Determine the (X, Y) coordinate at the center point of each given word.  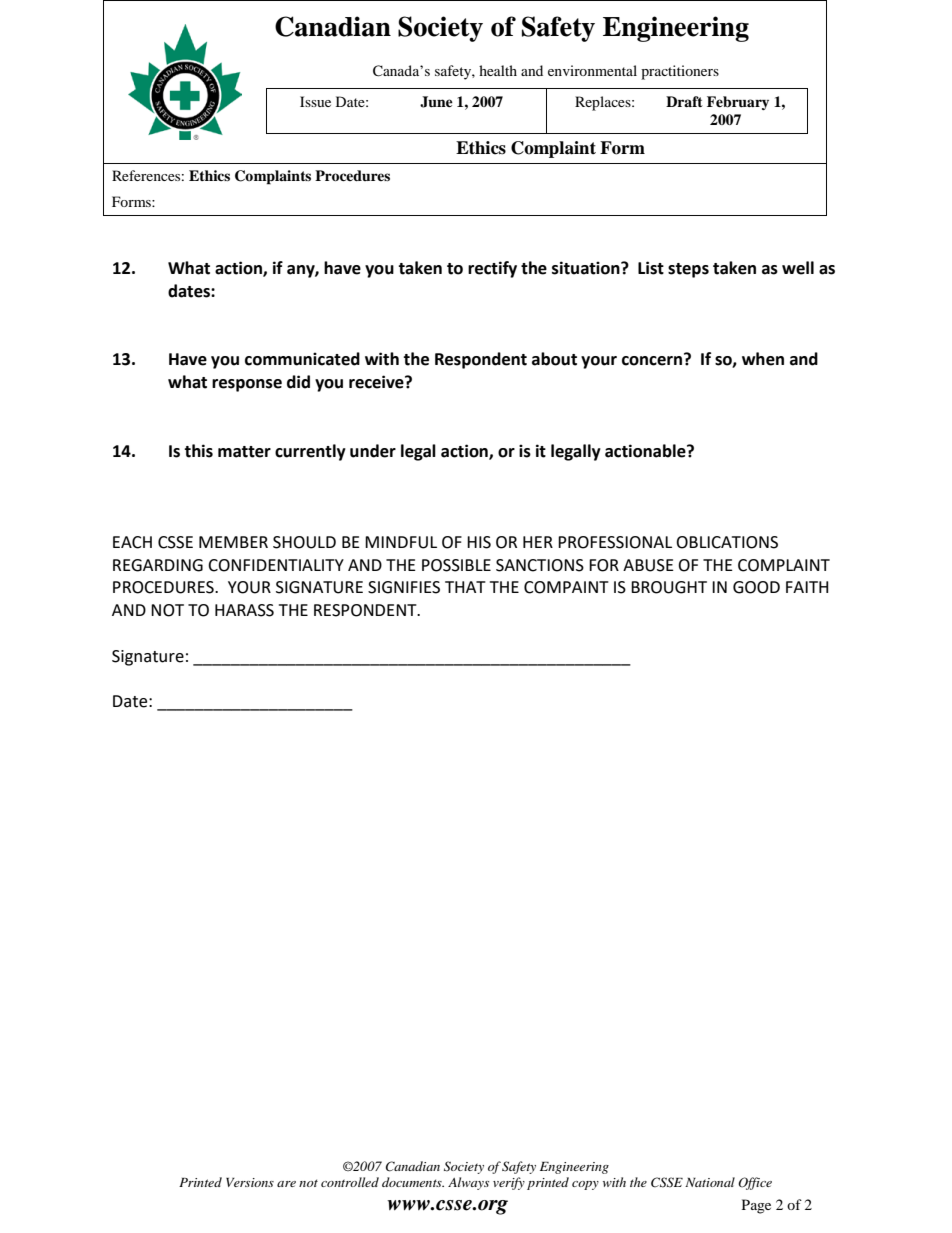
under (373, 451)
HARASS (244, 610)
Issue (315, 101)
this (198, 451)
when (763, 359)
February (738, 103)
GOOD (756, 587)
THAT (465, 587)
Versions (250, 1182)
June (436, 102)
